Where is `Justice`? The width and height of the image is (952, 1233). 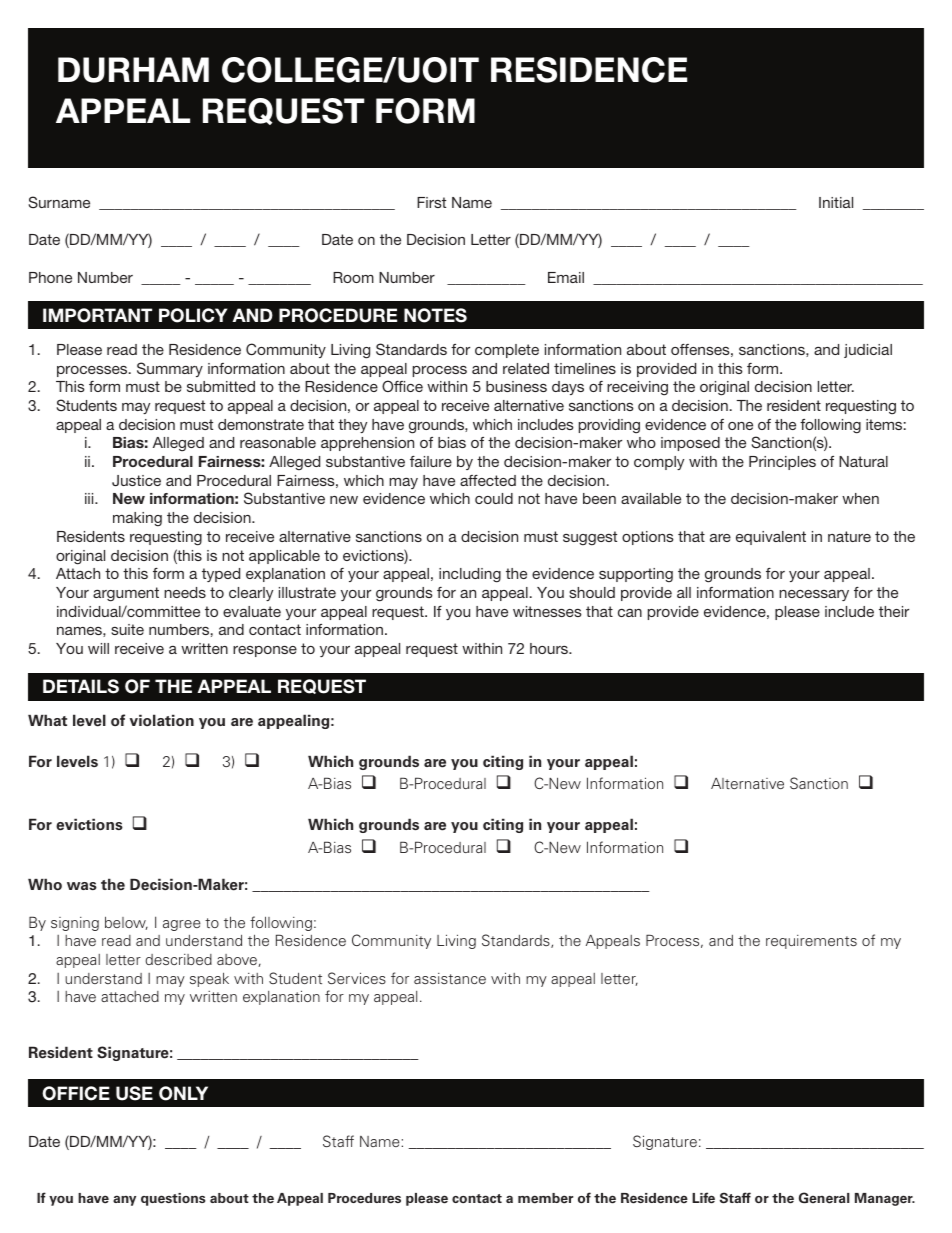 Justice is located at coordinates (136, 481).
